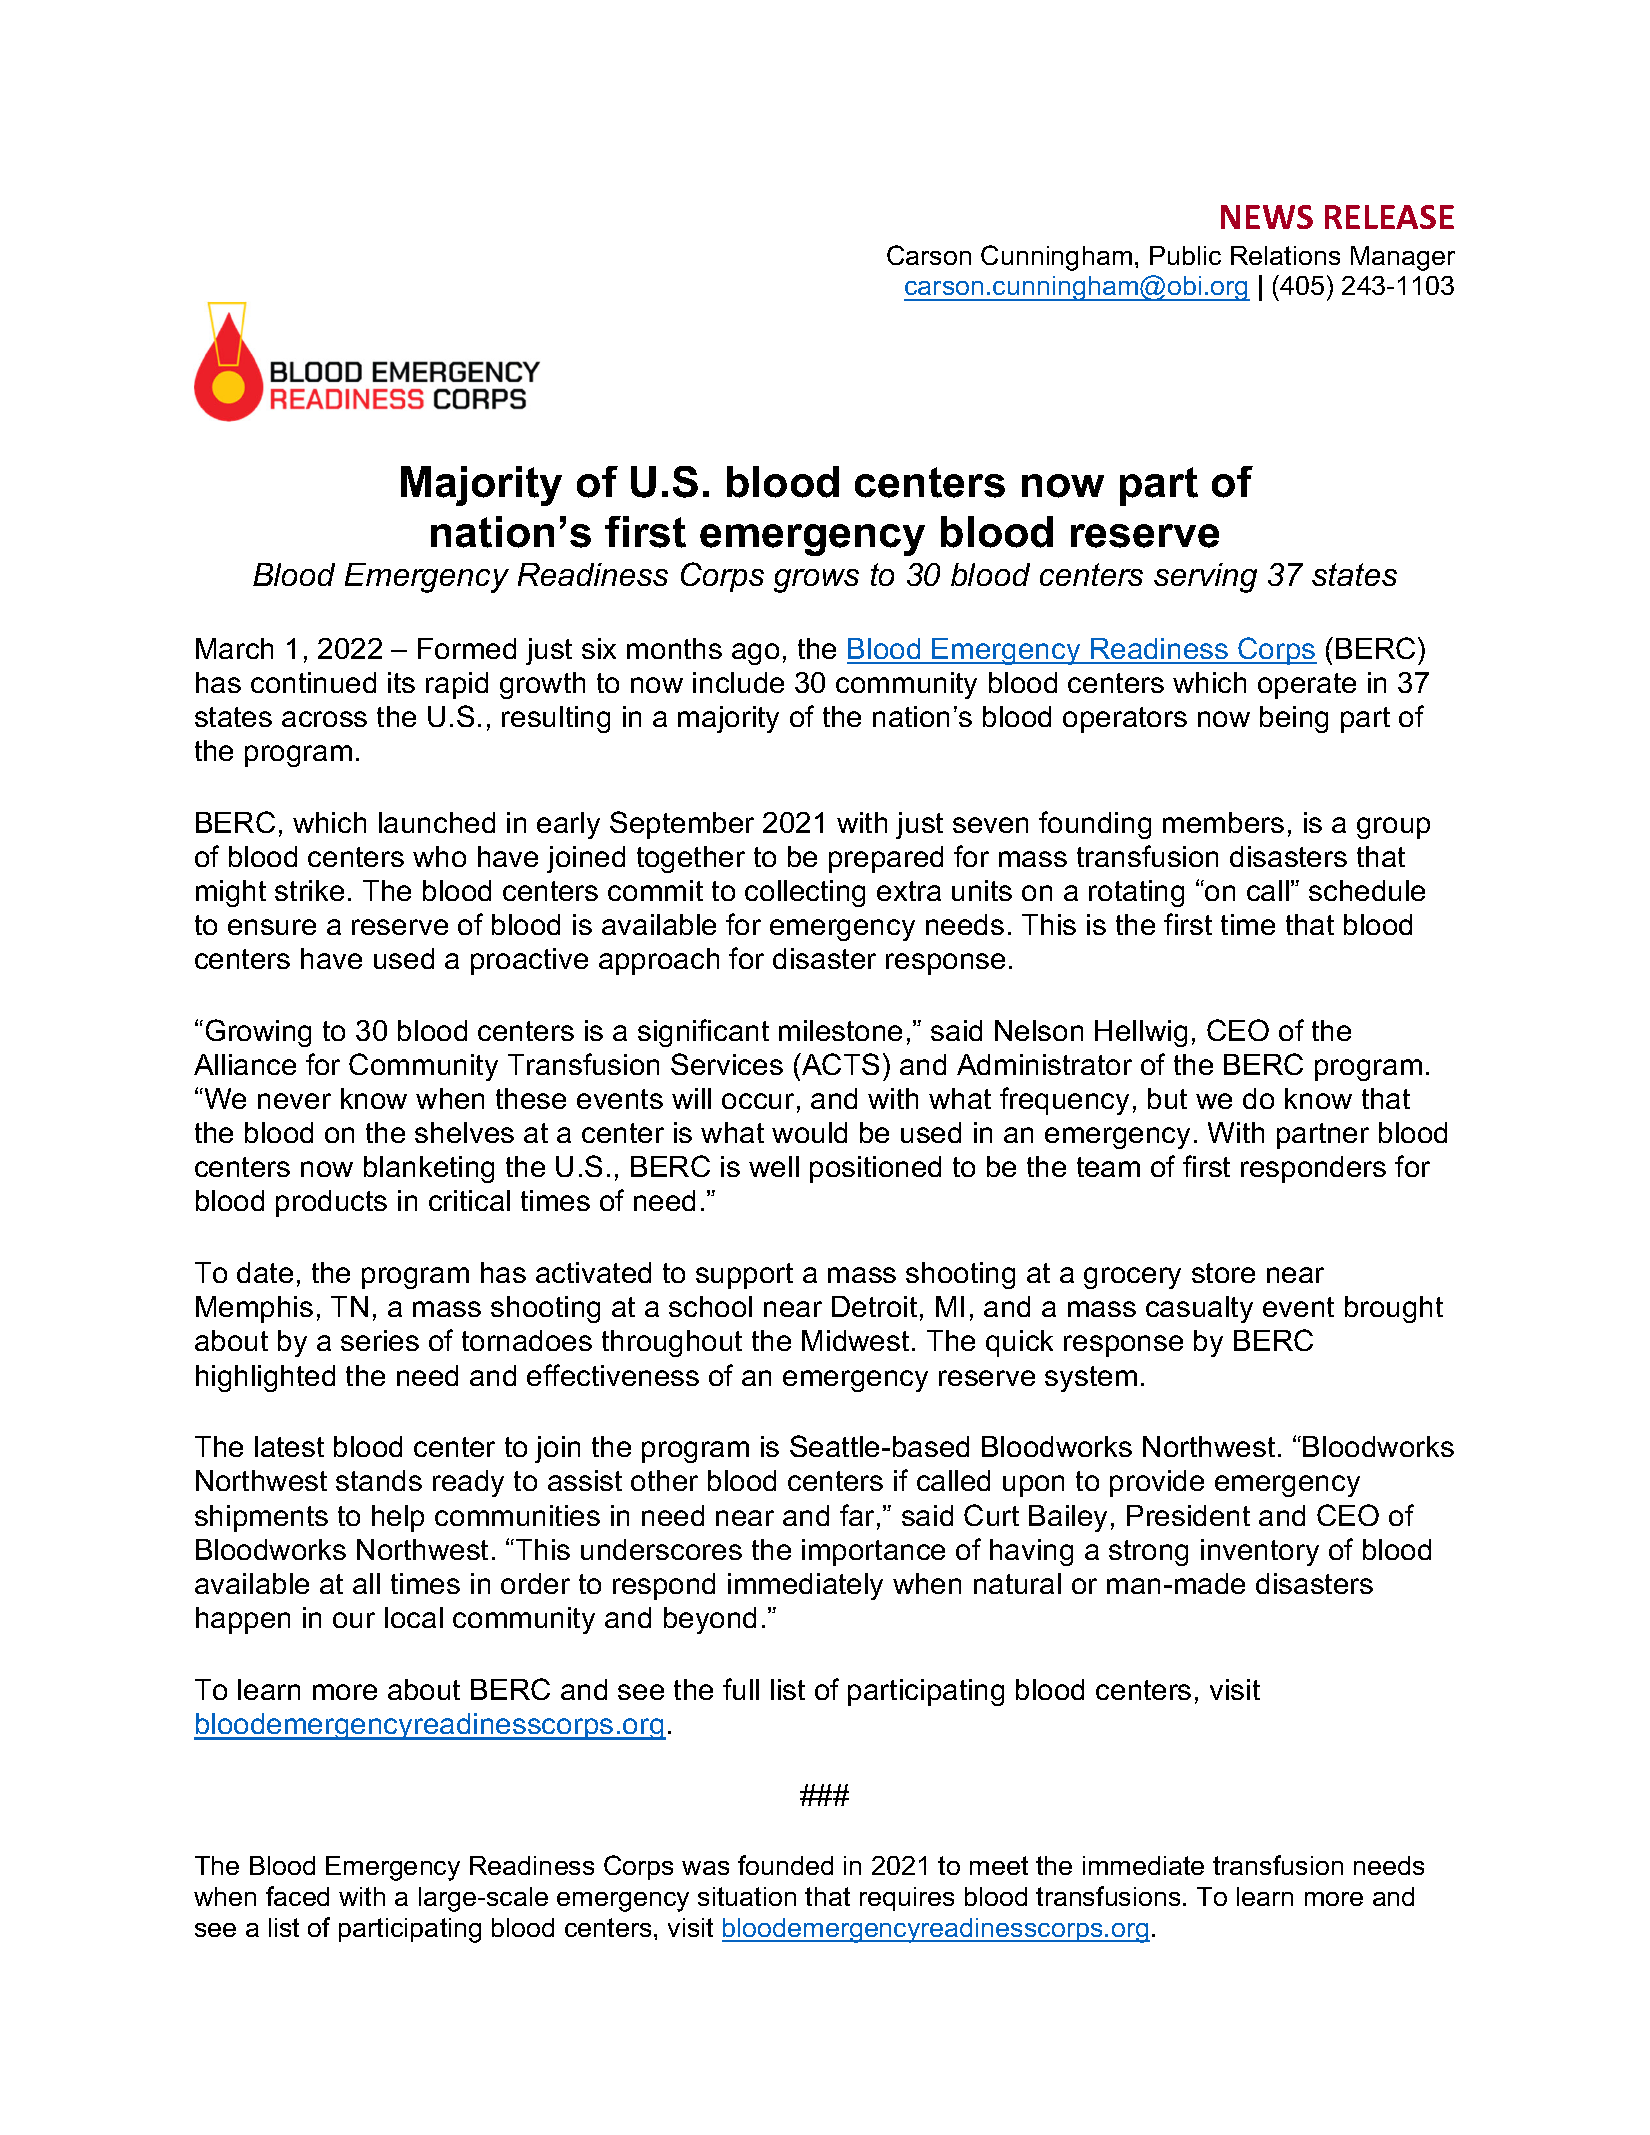  Describe the element at coordinates (839, 1064) in the screenshot. I see `ACTS` at that location.
